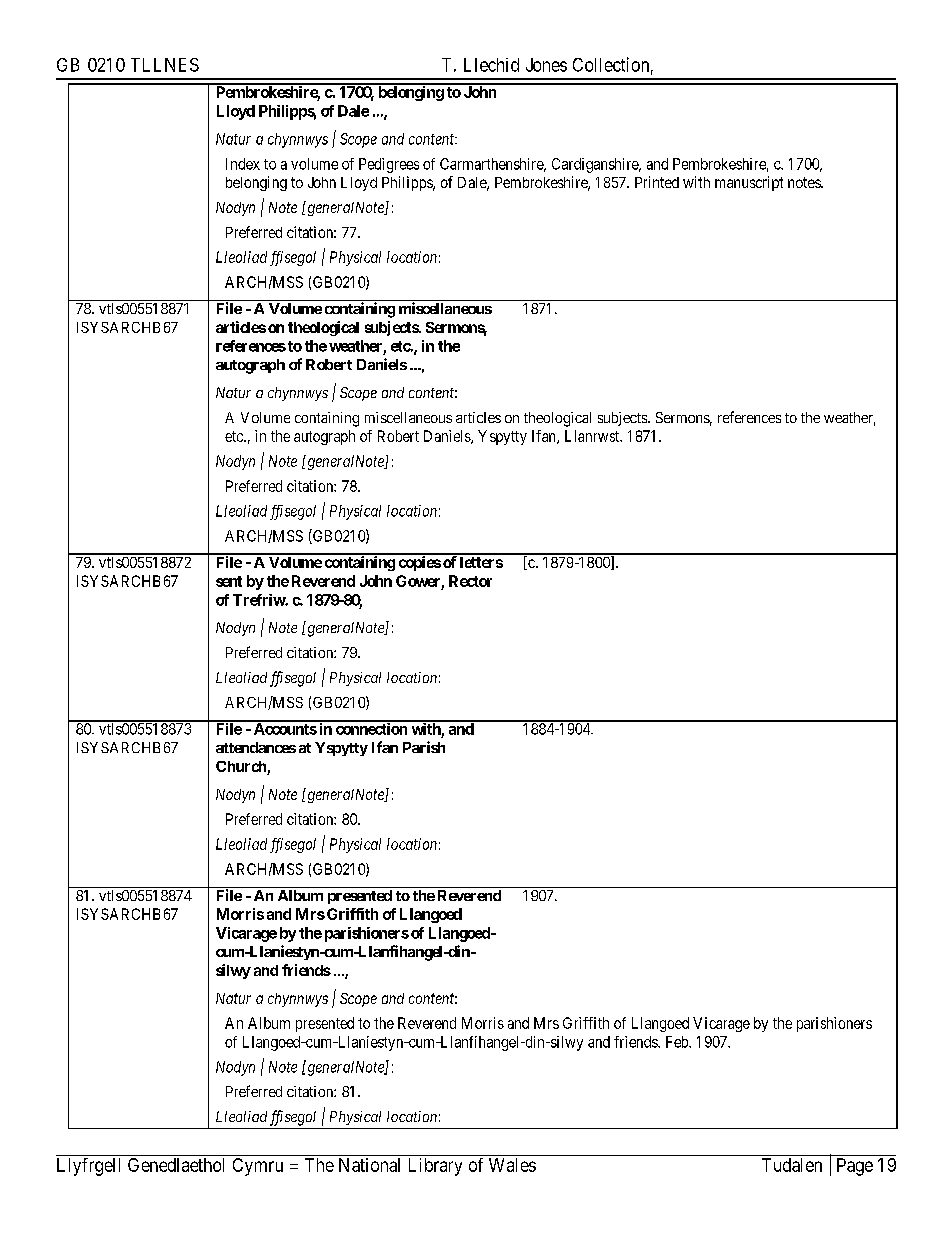  Describe the element at coordinates (749, 183) in the screenshot. I see `manuscript` at that location.
